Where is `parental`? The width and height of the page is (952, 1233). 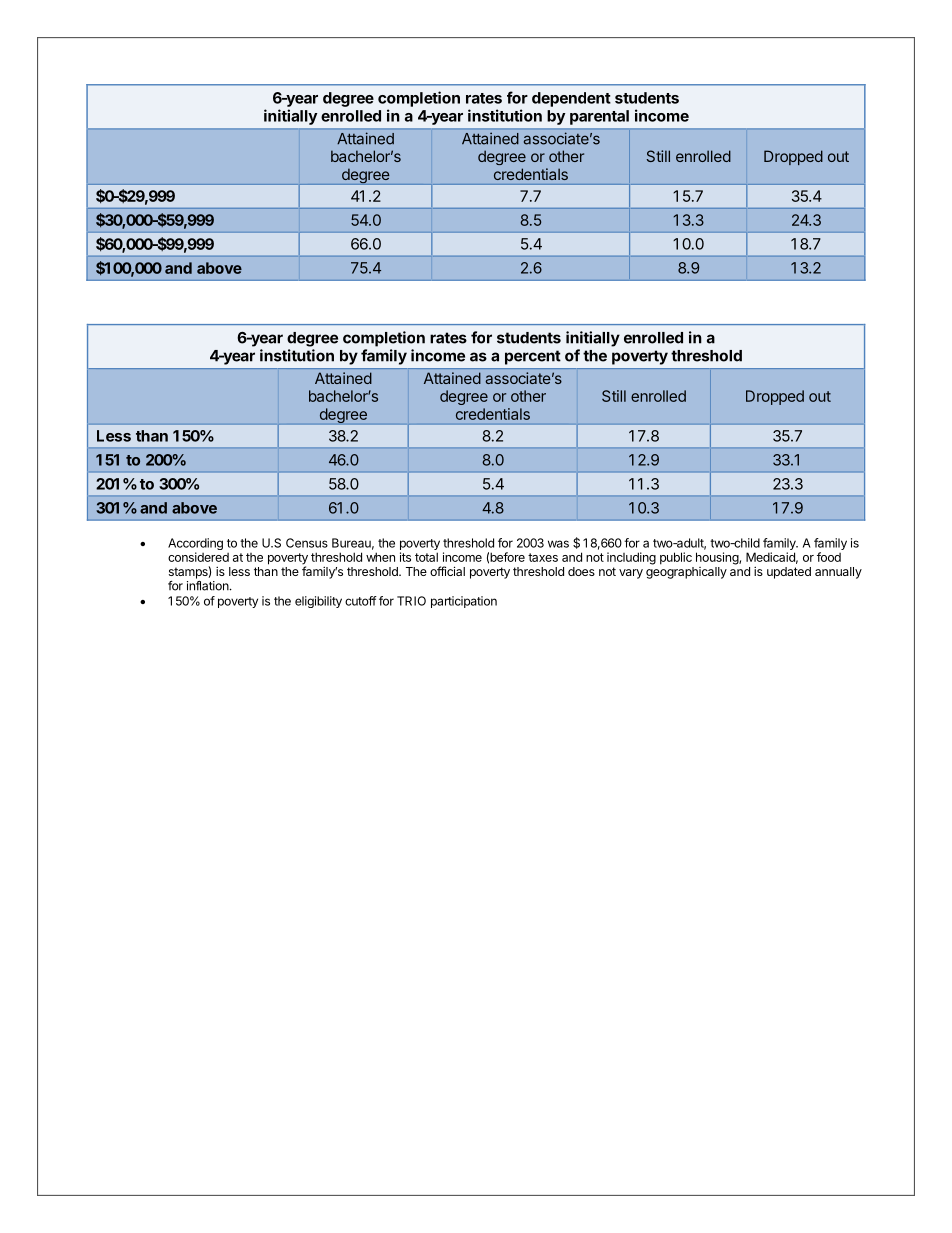
parental is located at coordinates (599, 117).
